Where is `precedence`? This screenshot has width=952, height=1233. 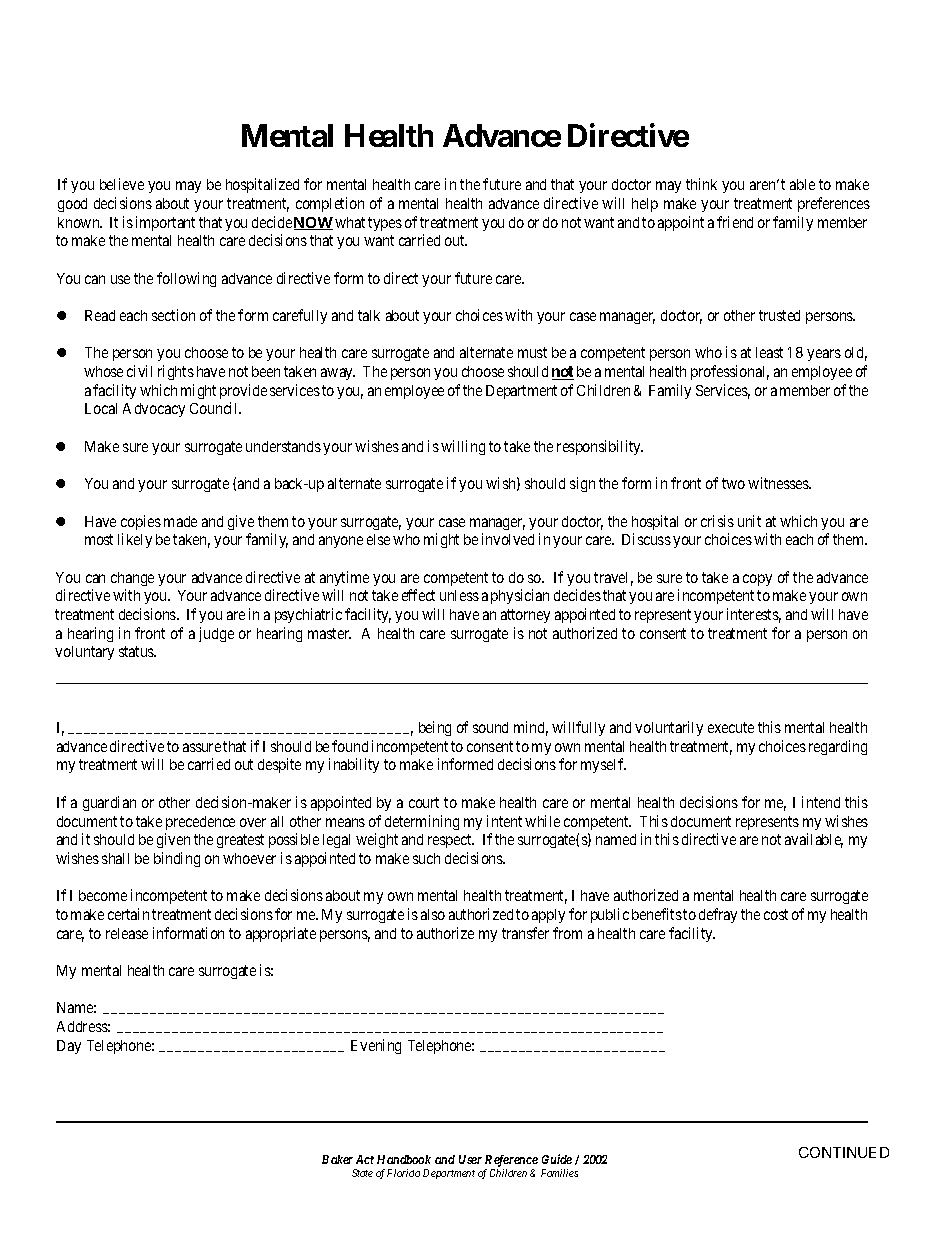
precedence is located at coordinates (200, 823).
